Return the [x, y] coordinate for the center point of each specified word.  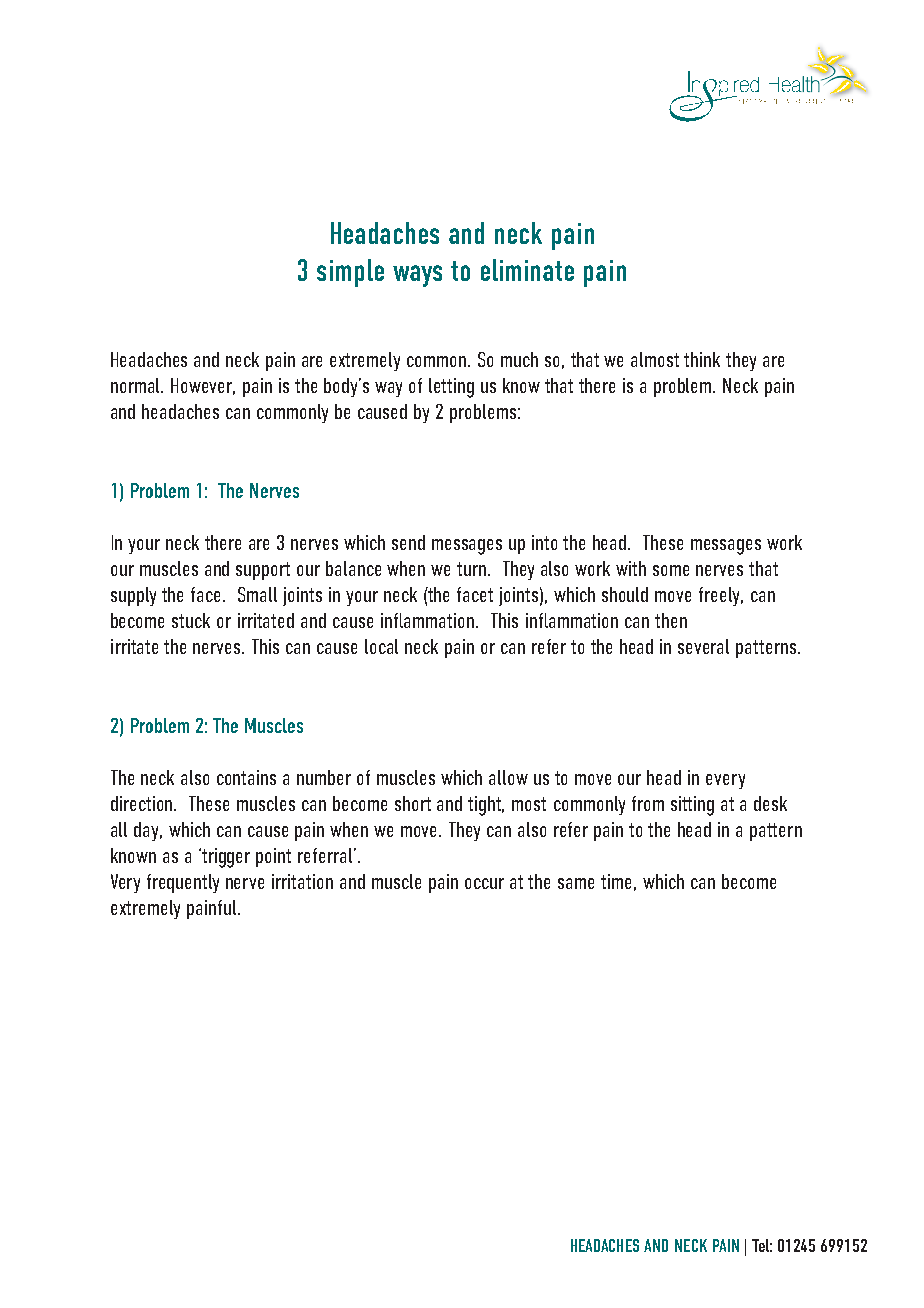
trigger [225, 858]
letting [451, 388]
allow [508, 777]
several [703, 646]
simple [350, 273]
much [519, 359]
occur [484, 883]
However [203, 386]
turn [471, 569]
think [702, 359]
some [671, 570]
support [263, 571]
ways [417, 276]
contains [246, 777]
